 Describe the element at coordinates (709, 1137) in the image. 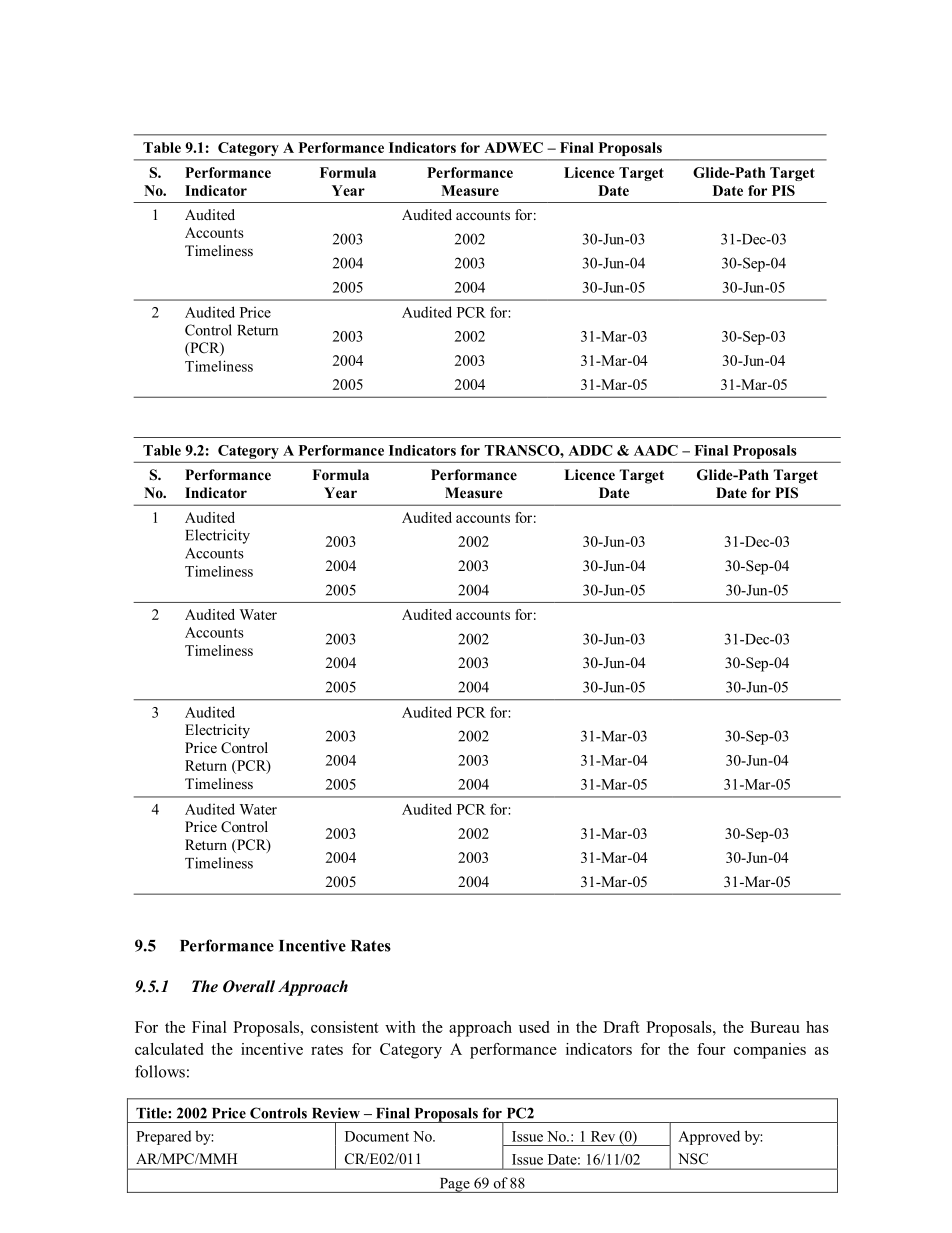

I see `Approved` at that location.
